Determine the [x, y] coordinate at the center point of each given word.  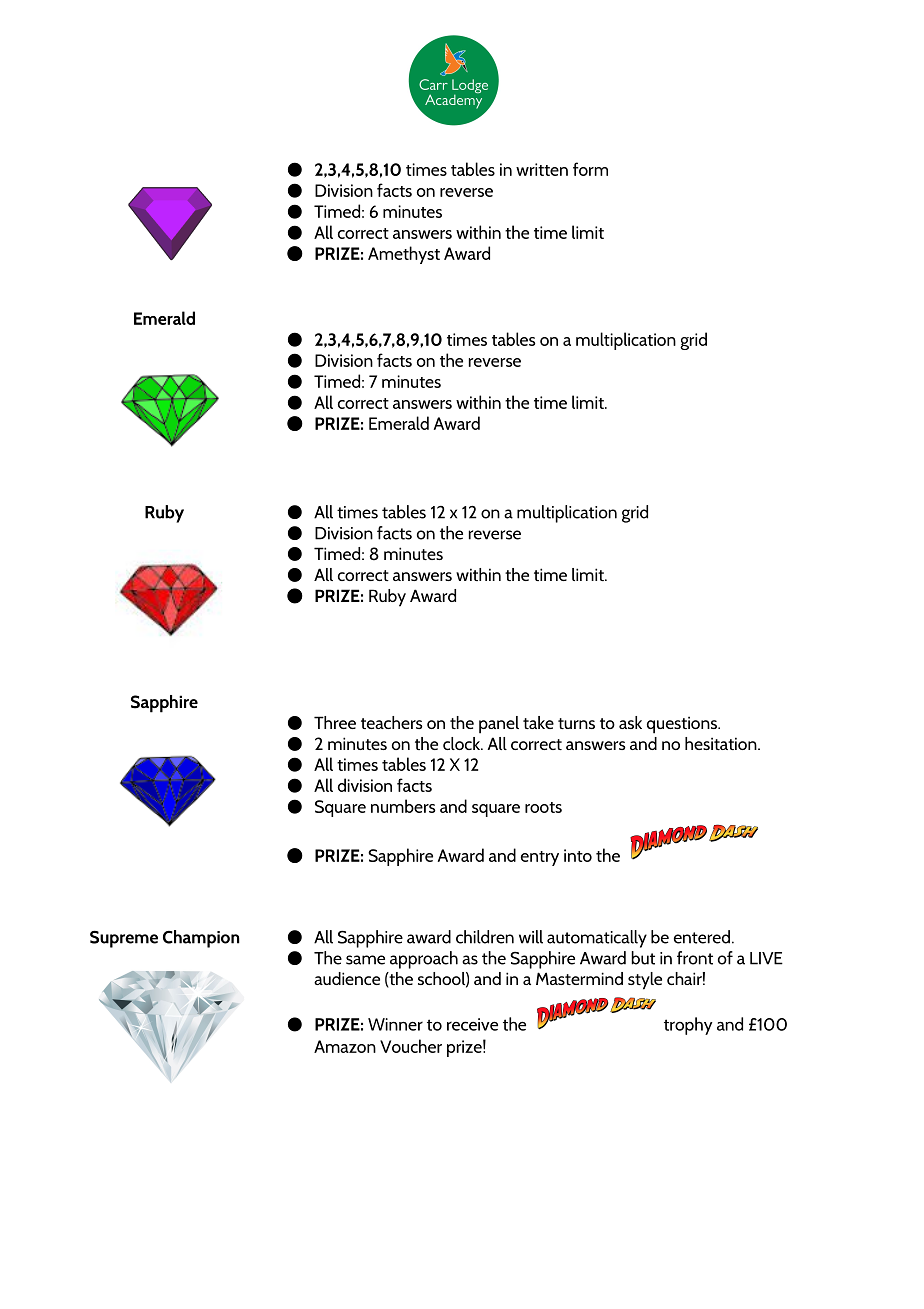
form [590, 169]
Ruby [164, 514]
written [542, 169]
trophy [688, 1026]
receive [472, 1024]
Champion [201, 939]
